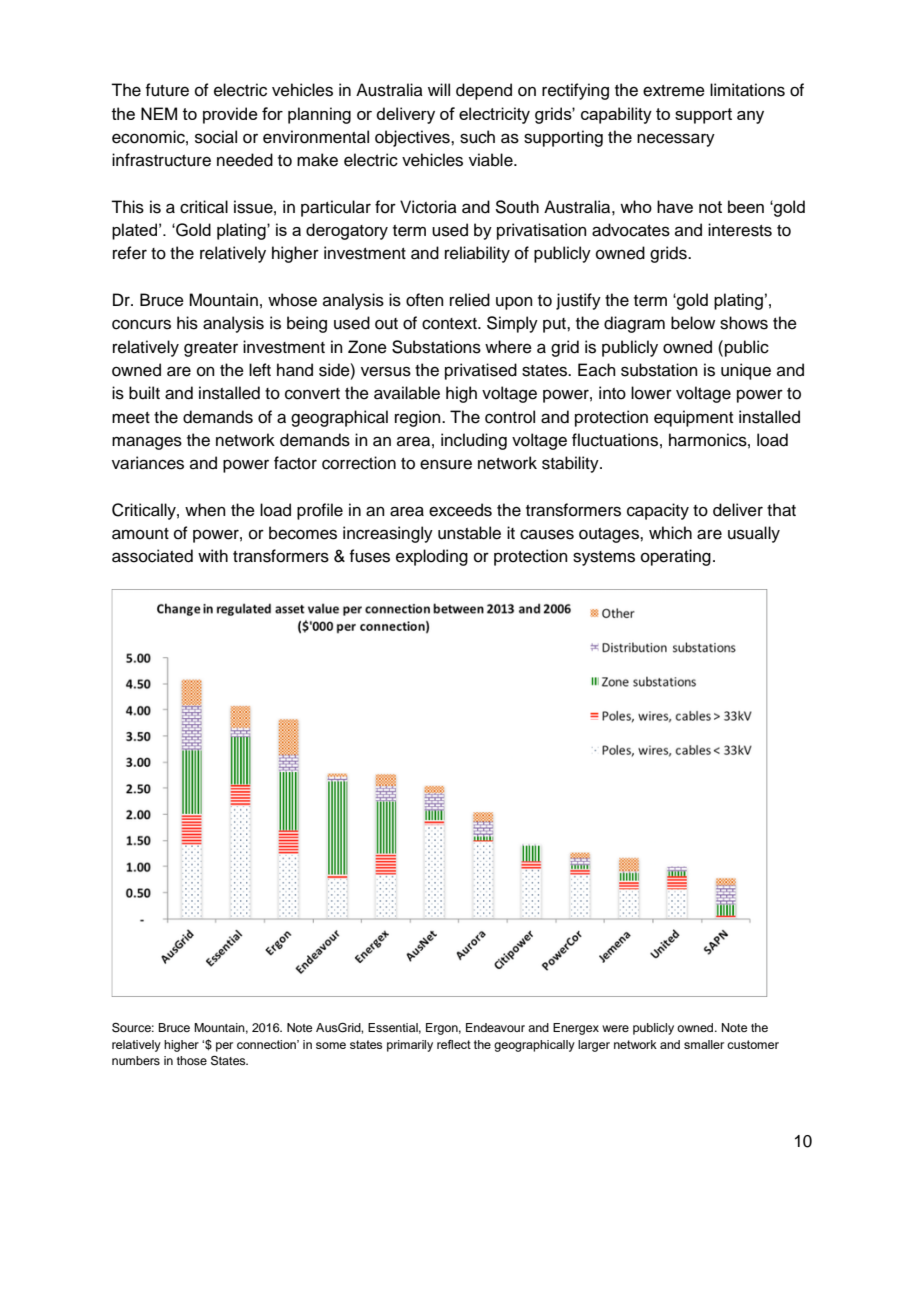 The image size is (924, 1308). What do you see at coordinates (450, 324) in the screenshot?
I see `context` at bounding box center [450, 324].
